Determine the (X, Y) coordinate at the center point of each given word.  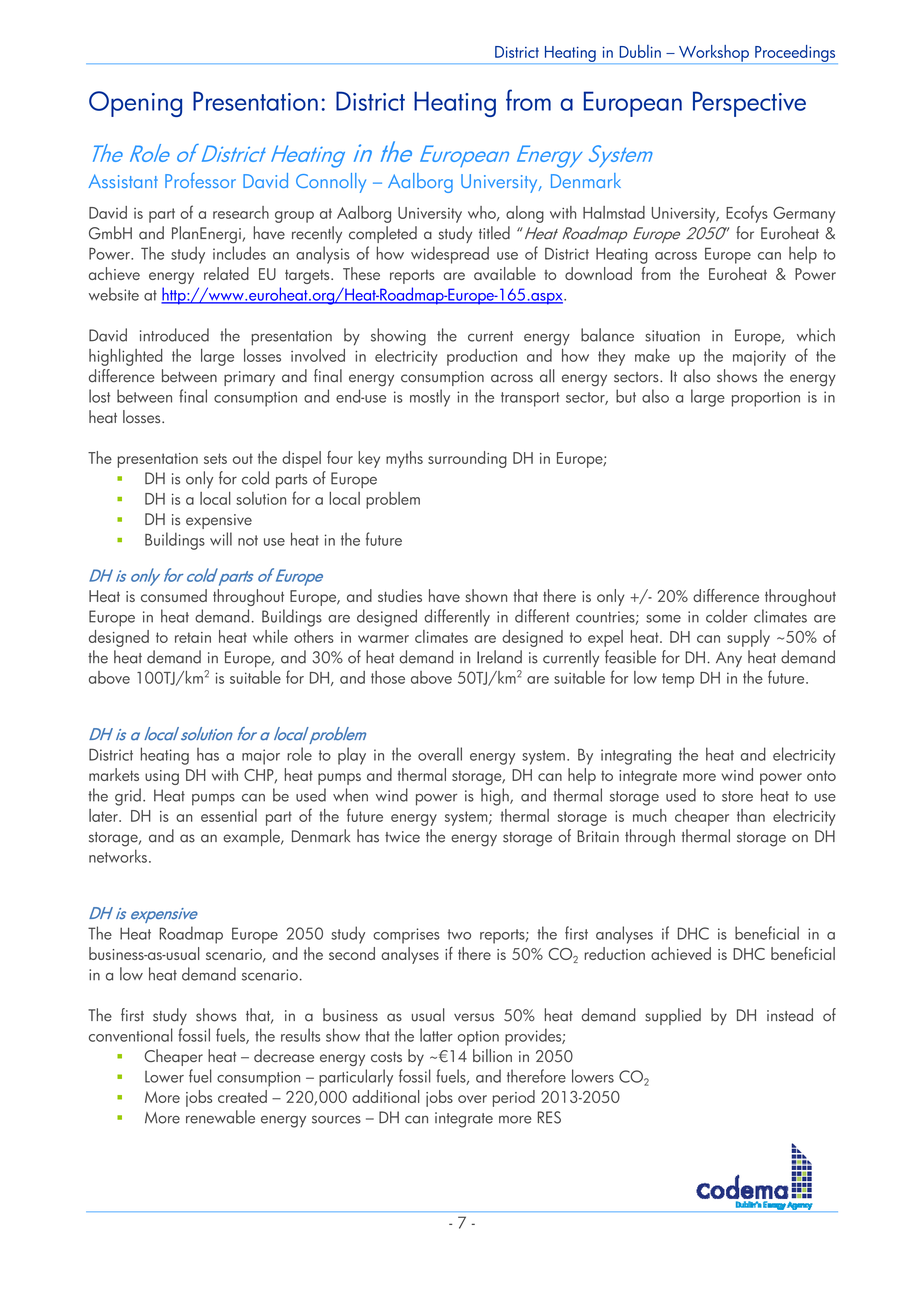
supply (748, 638)
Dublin (640, 51)
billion (492, 1055)
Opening (135, 104)
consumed (174, 595)
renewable (220, 1117)
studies (400, 595)
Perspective (749, 104)
